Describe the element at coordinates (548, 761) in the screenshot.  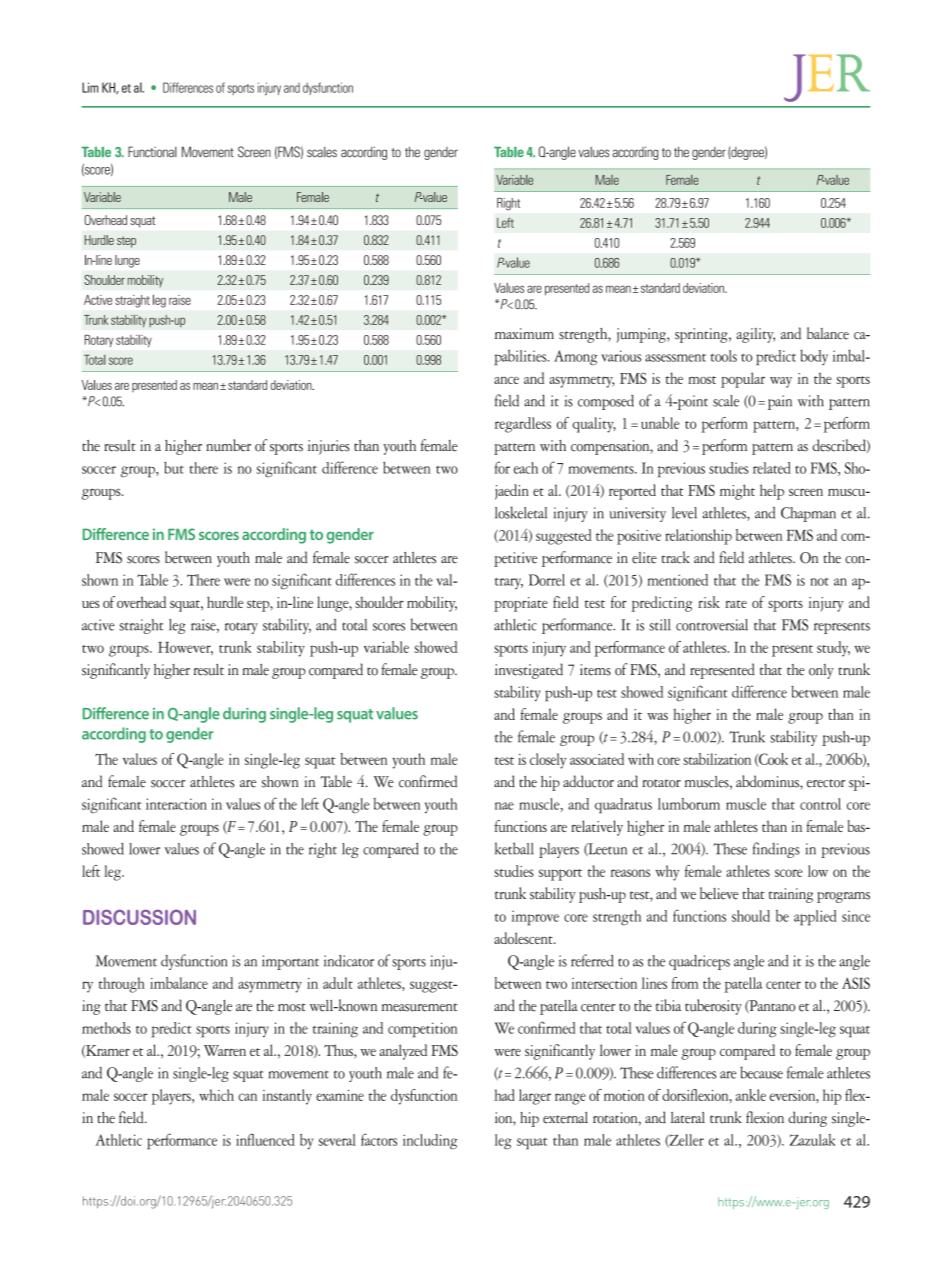
I see `closely` at that location.
